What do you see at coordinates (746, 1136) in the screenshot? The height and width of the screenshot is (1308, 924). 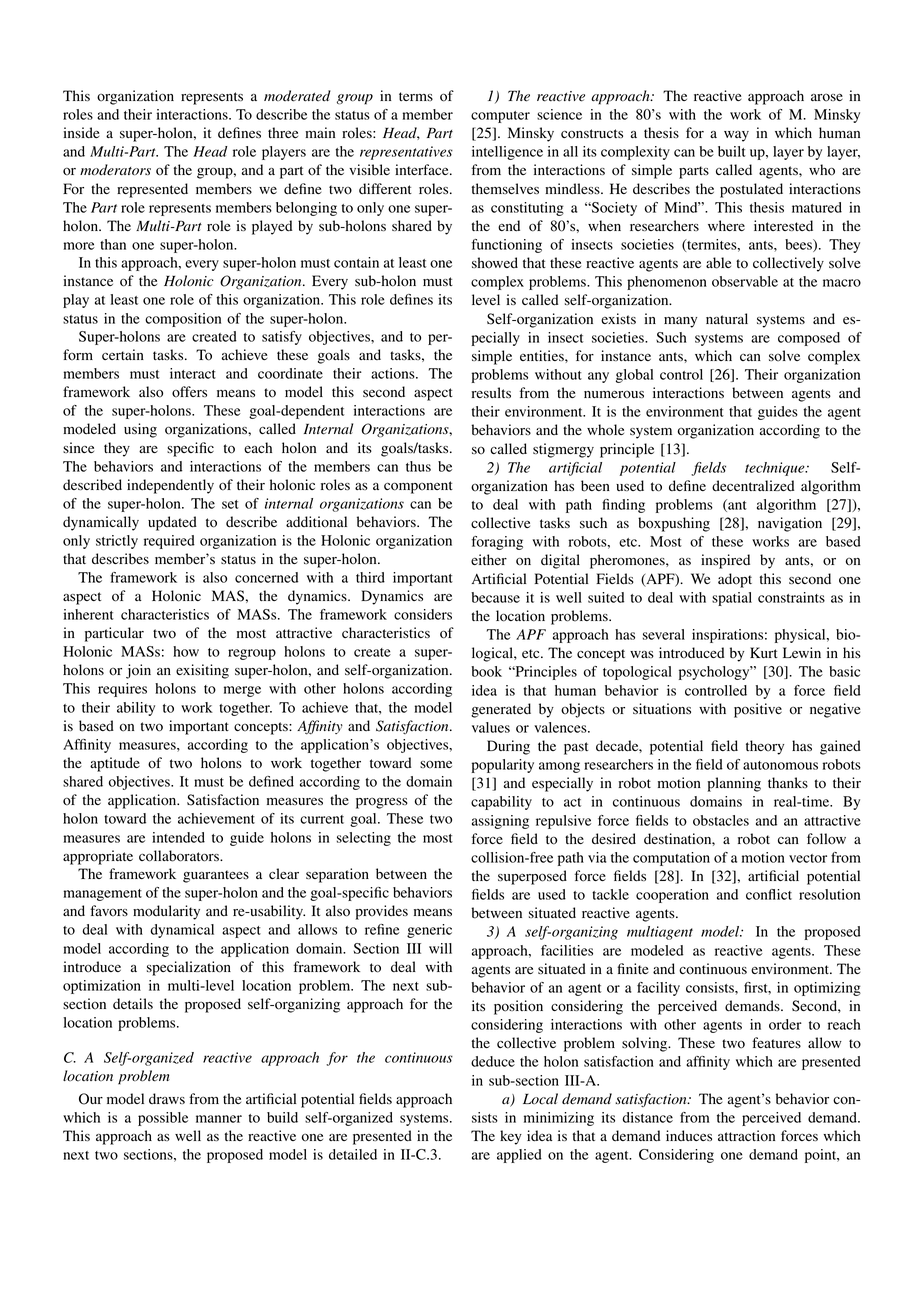 I see `attraction` at bounding box center [746, 1136].
